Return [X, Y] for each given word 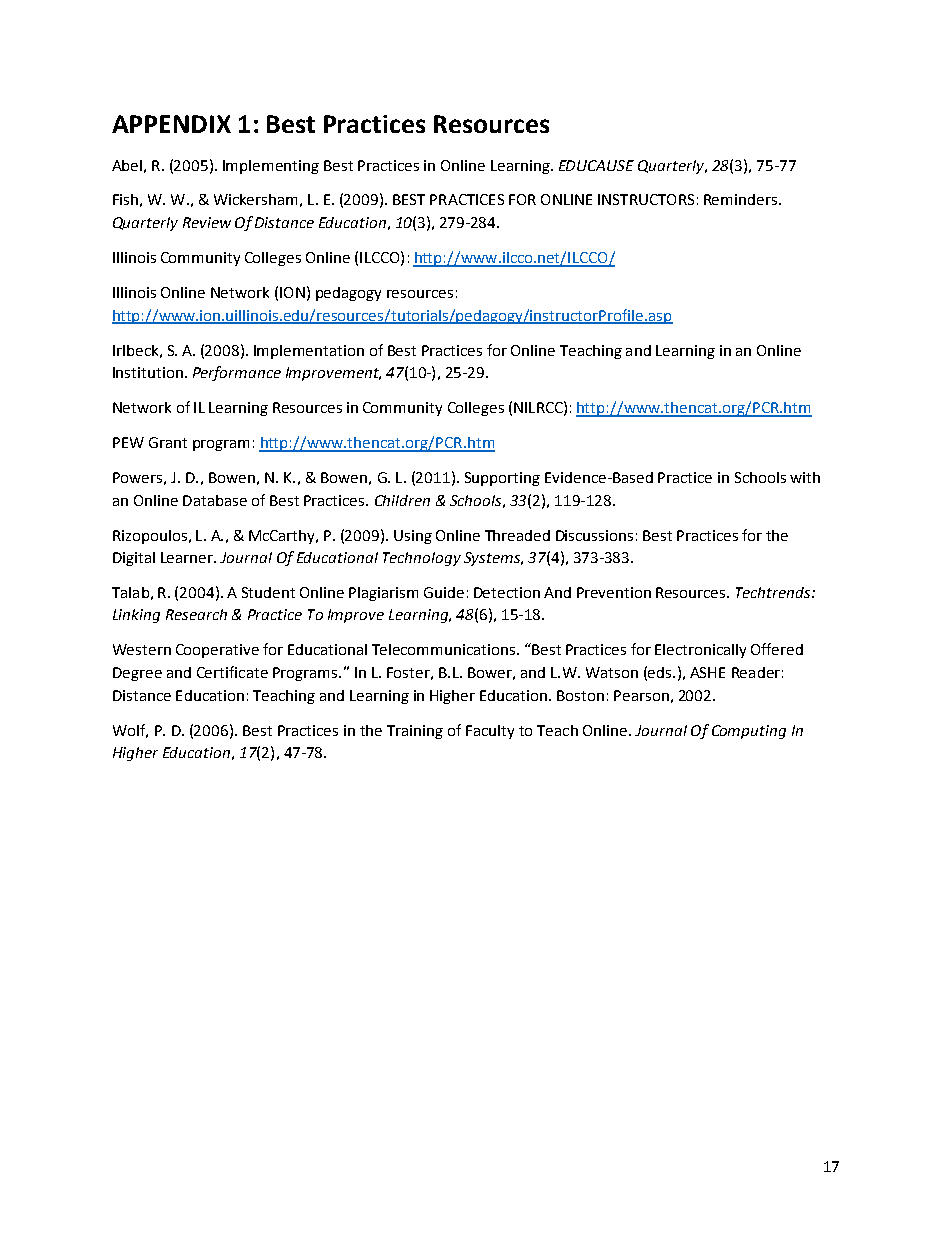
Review [207, 222]
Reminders [742, 199]
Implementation [309, 352]
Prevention [614, 592]
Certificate [232, 672]
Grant [168, 442]
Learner [188, 557]
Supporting [502, 479]
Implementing [271, 167]
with [805, 477]
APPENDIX [171, 124]
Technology [422, 559]
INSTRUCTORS [646, 199]
